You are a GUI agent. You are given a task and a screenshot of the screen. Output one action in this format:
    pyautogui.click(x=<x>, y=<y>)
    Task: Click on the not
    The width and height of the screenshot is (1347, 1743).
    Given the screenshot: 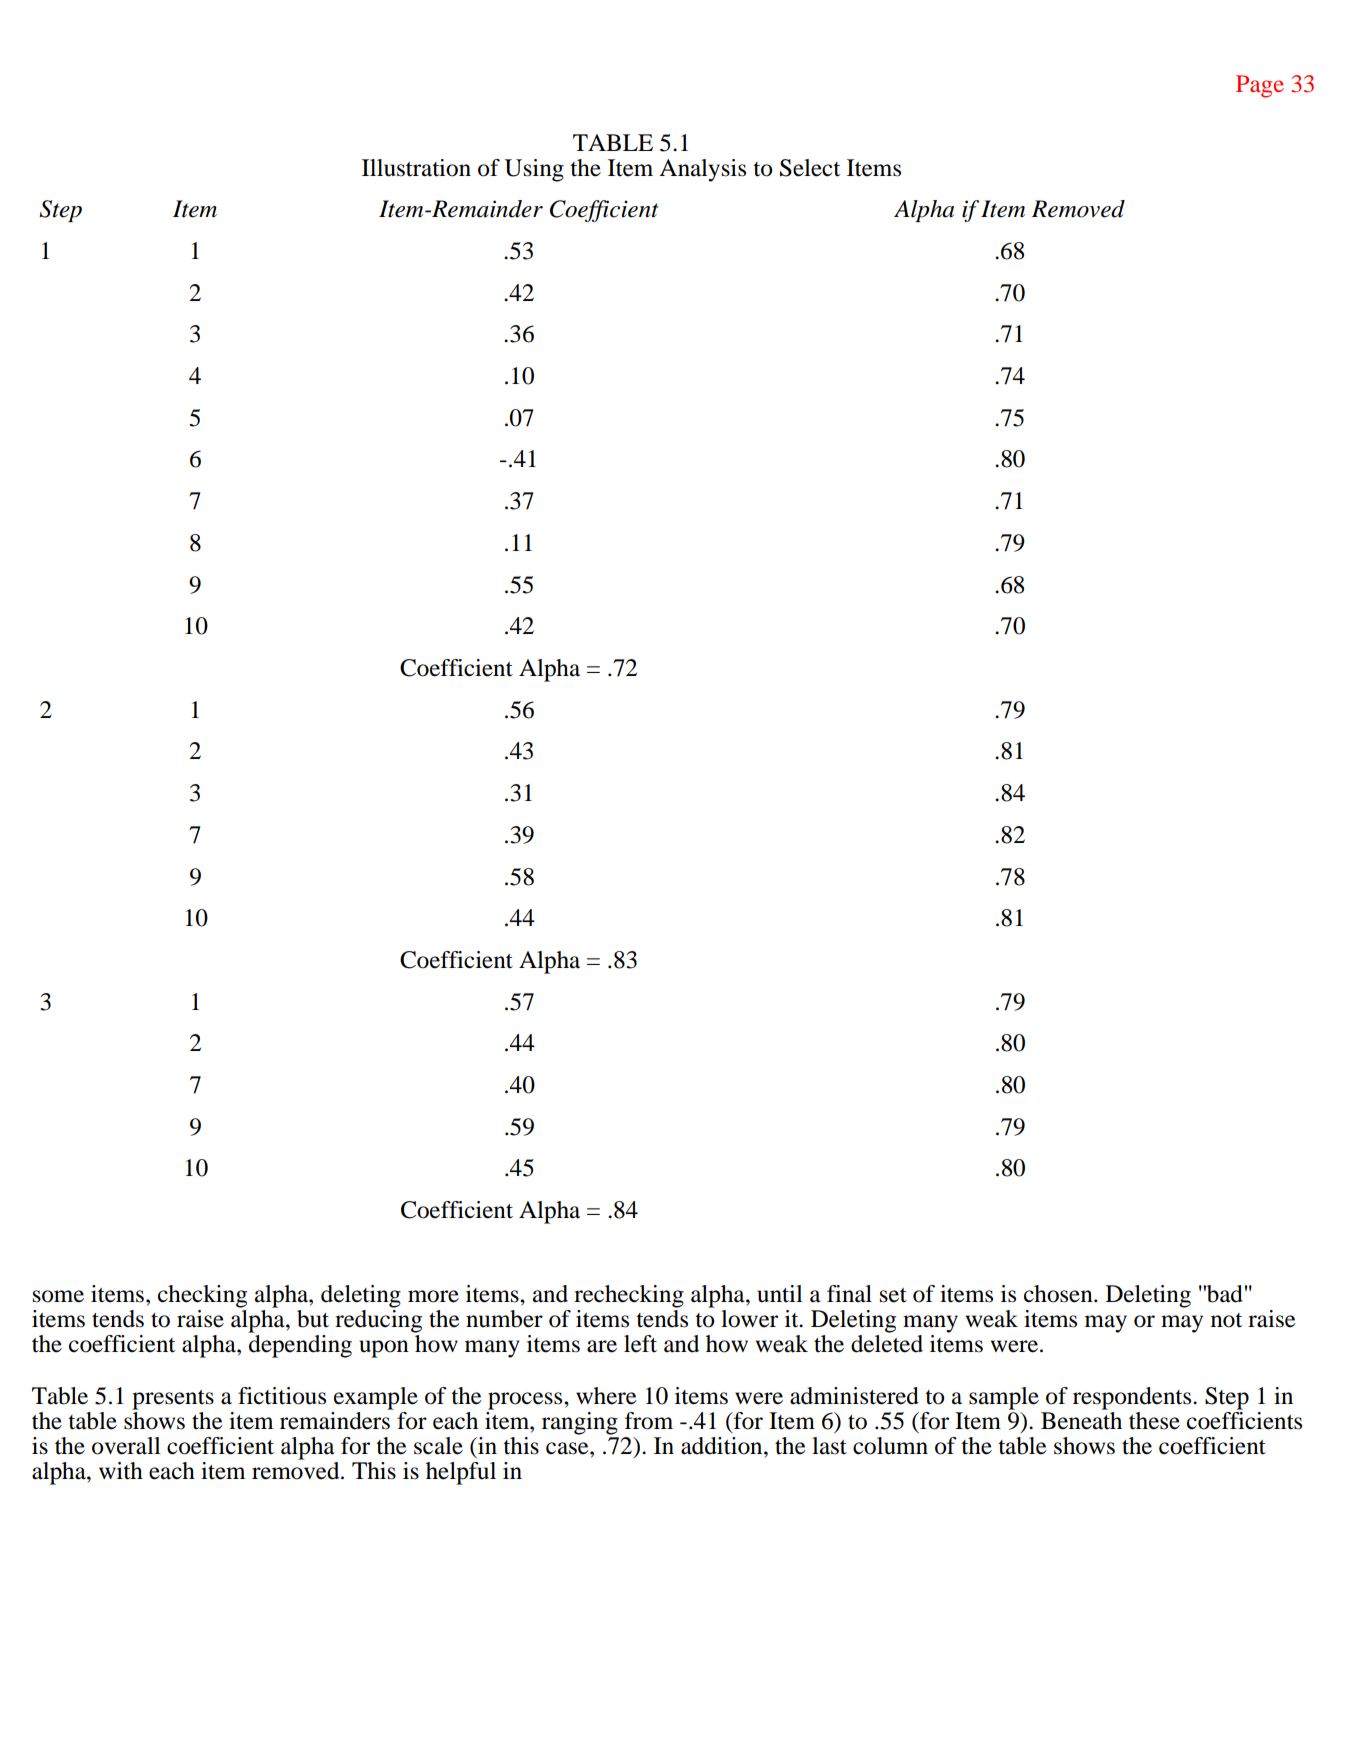 What is the action you would take?
    pyautogui.click(x=1226, y=1320)
